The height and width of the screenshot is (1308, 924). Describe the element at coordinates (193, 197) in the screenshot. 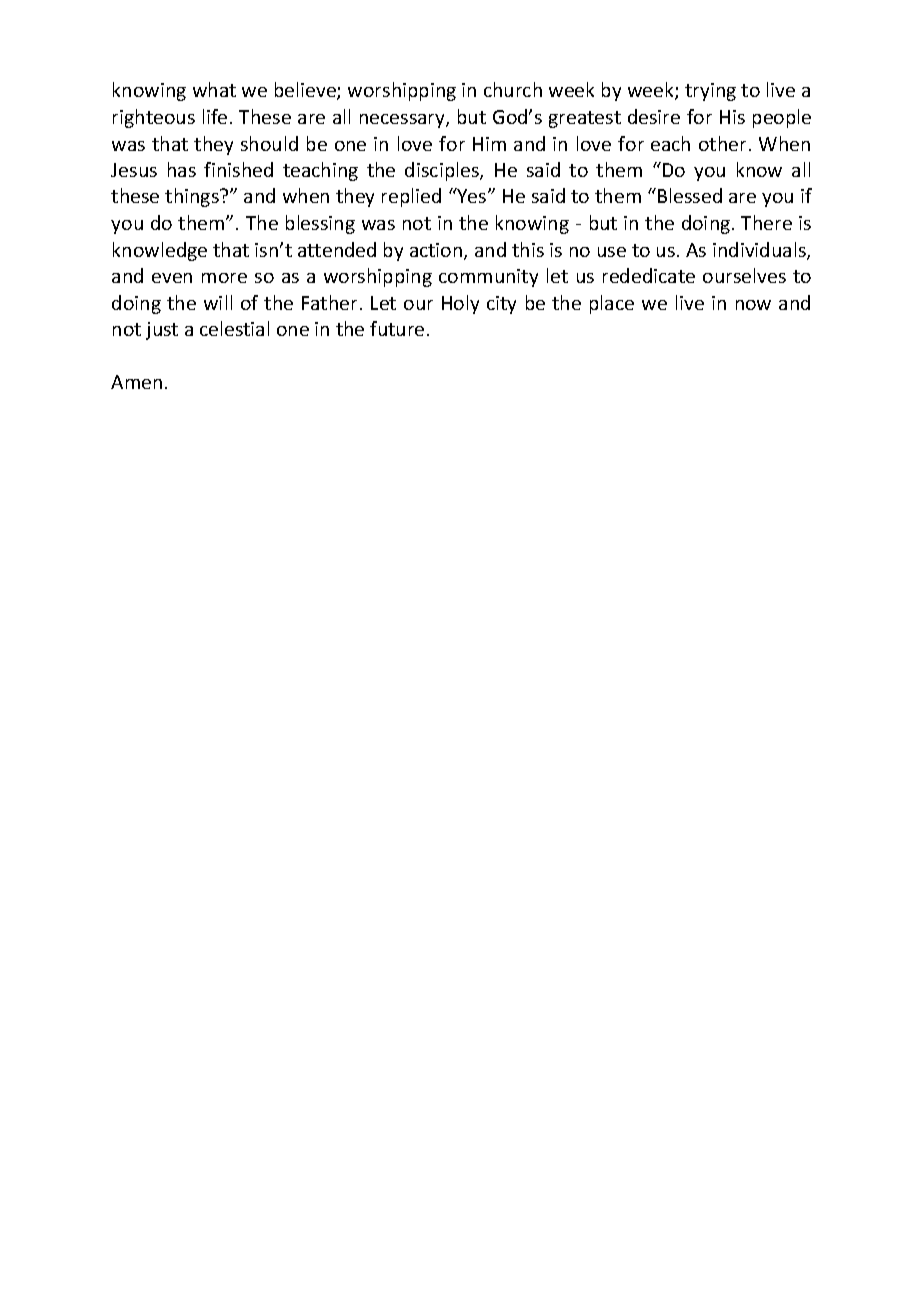

I see `things` at that location.
